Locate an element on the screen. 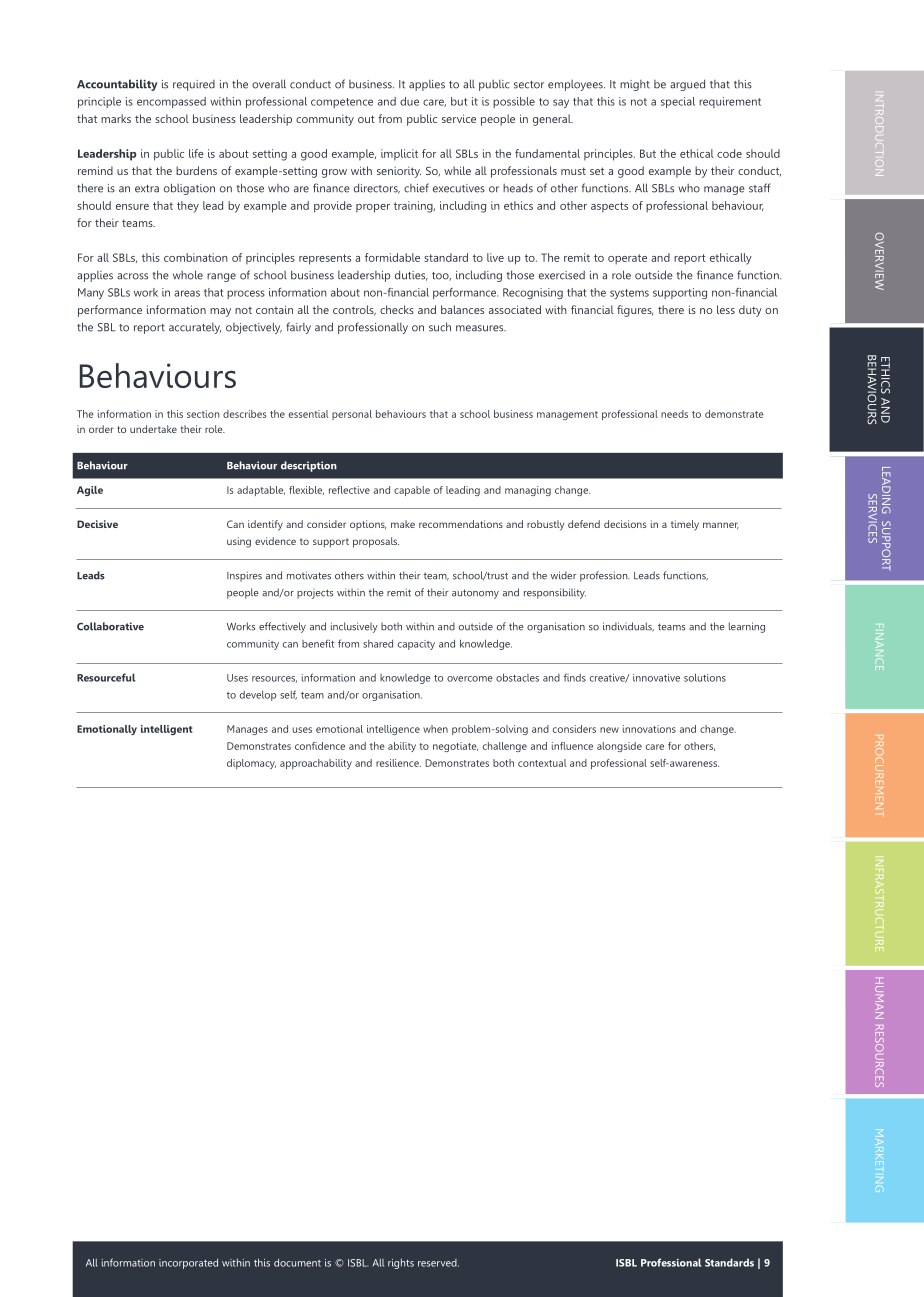 Image resolution: width=924 pixels, height=1297 pixels. personal is located at coordinates (352, 415).
